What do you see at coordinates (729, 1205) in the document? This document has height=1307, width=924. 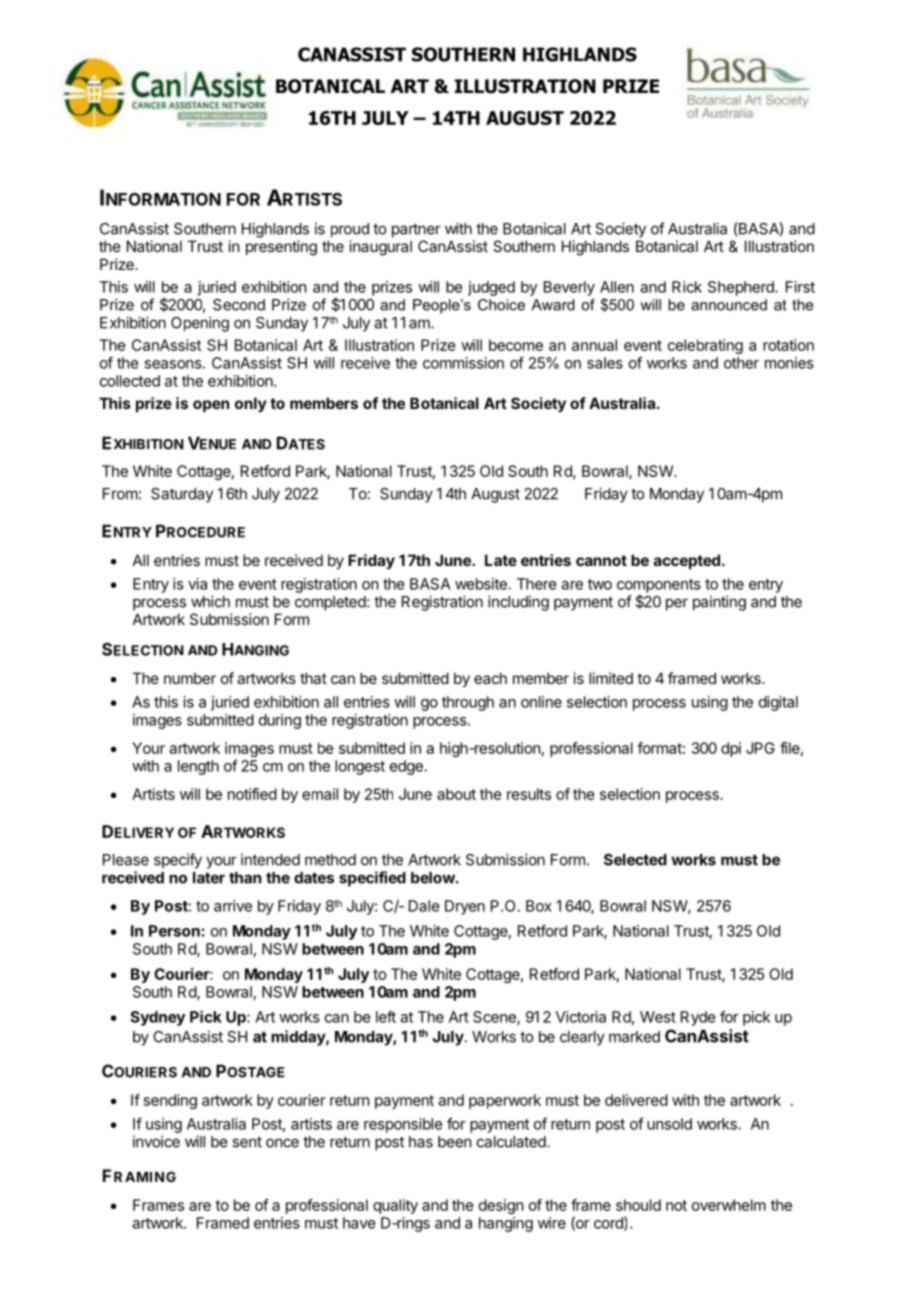 I see `overwhelm` at bounding box center [729, 1205].
